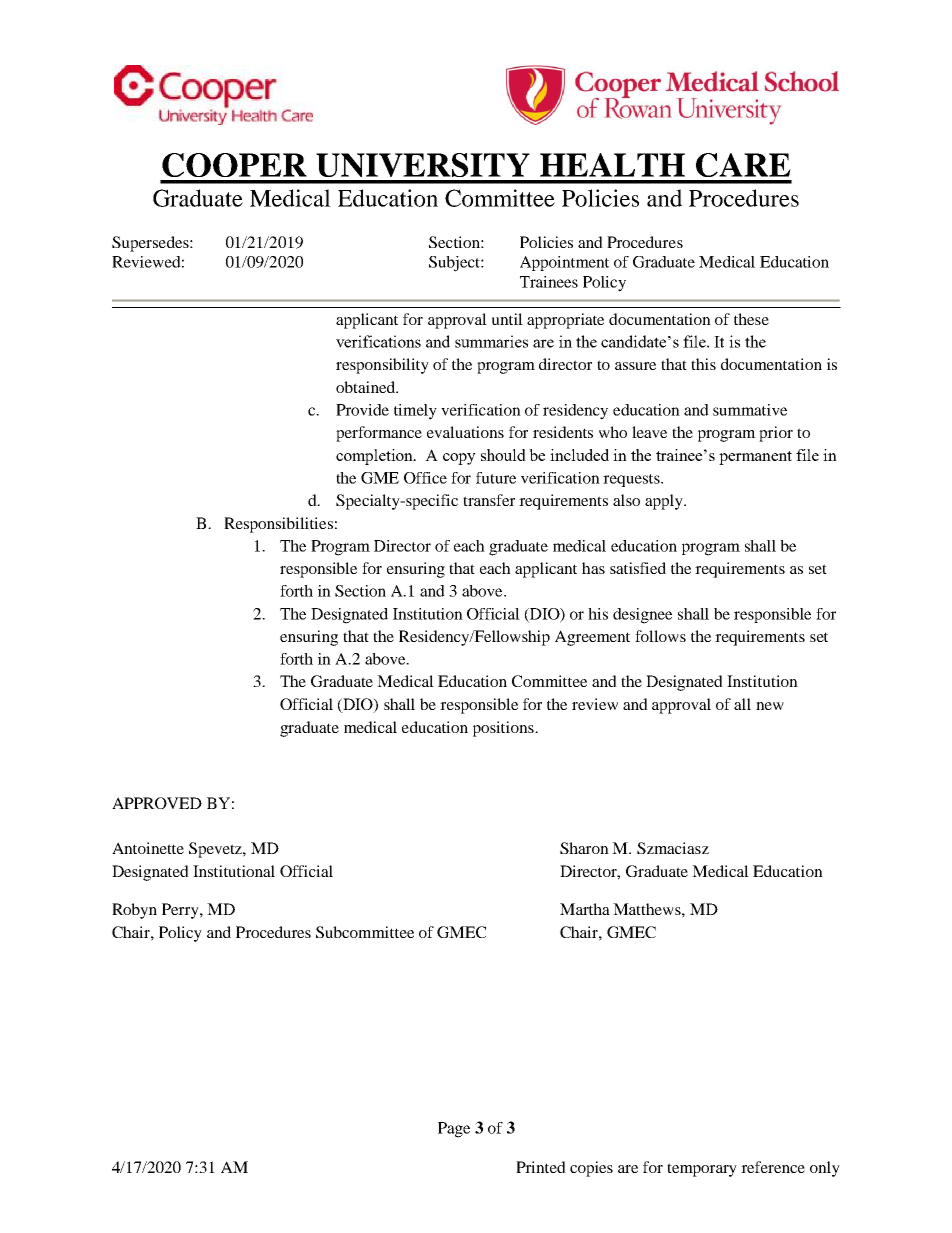 The image size is (952, 1233). I want to click on satisfied, so click(638, 568).
